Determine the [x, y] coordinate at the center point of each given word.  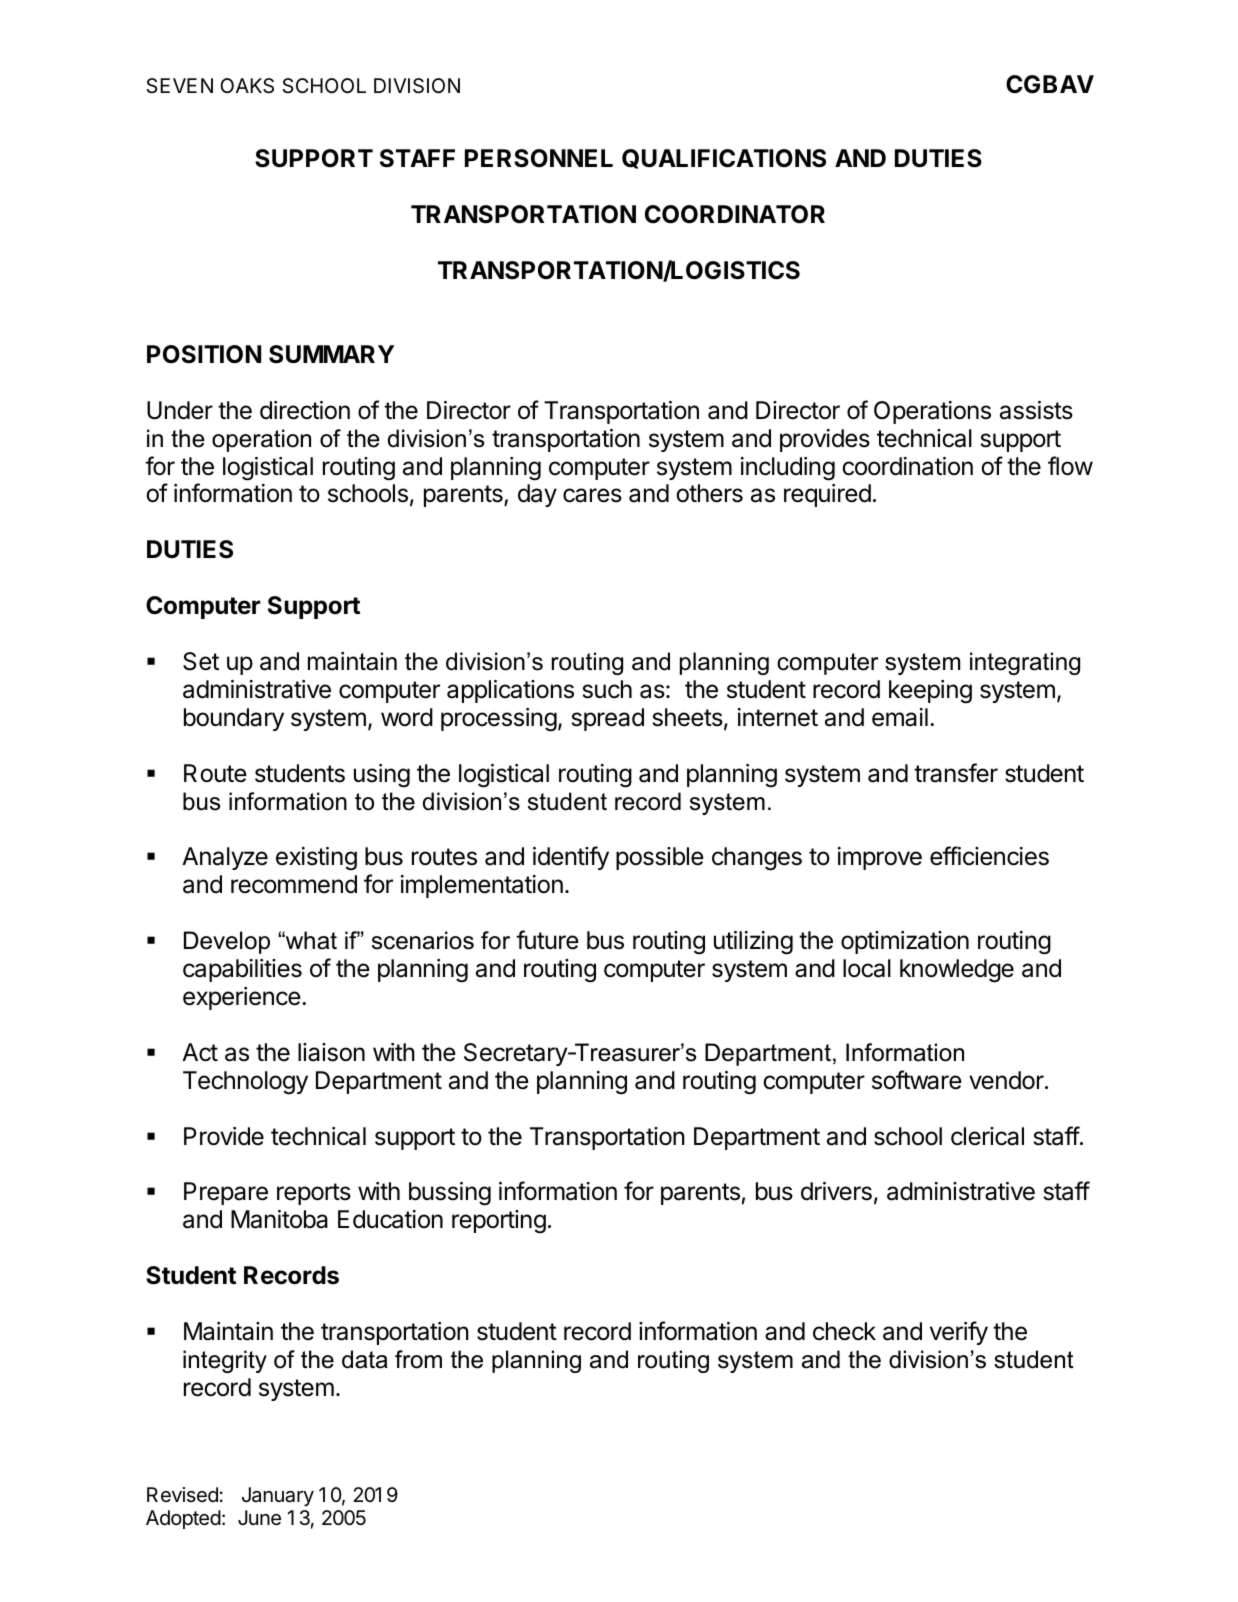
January [278, 1496]
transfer [956, 773]
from [418, 1359]
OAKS [247, 86]
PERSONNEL [539, 158]
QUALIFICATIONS [724, 159]
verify [959, 1333]
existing [316, 859]
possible [660, 858]
